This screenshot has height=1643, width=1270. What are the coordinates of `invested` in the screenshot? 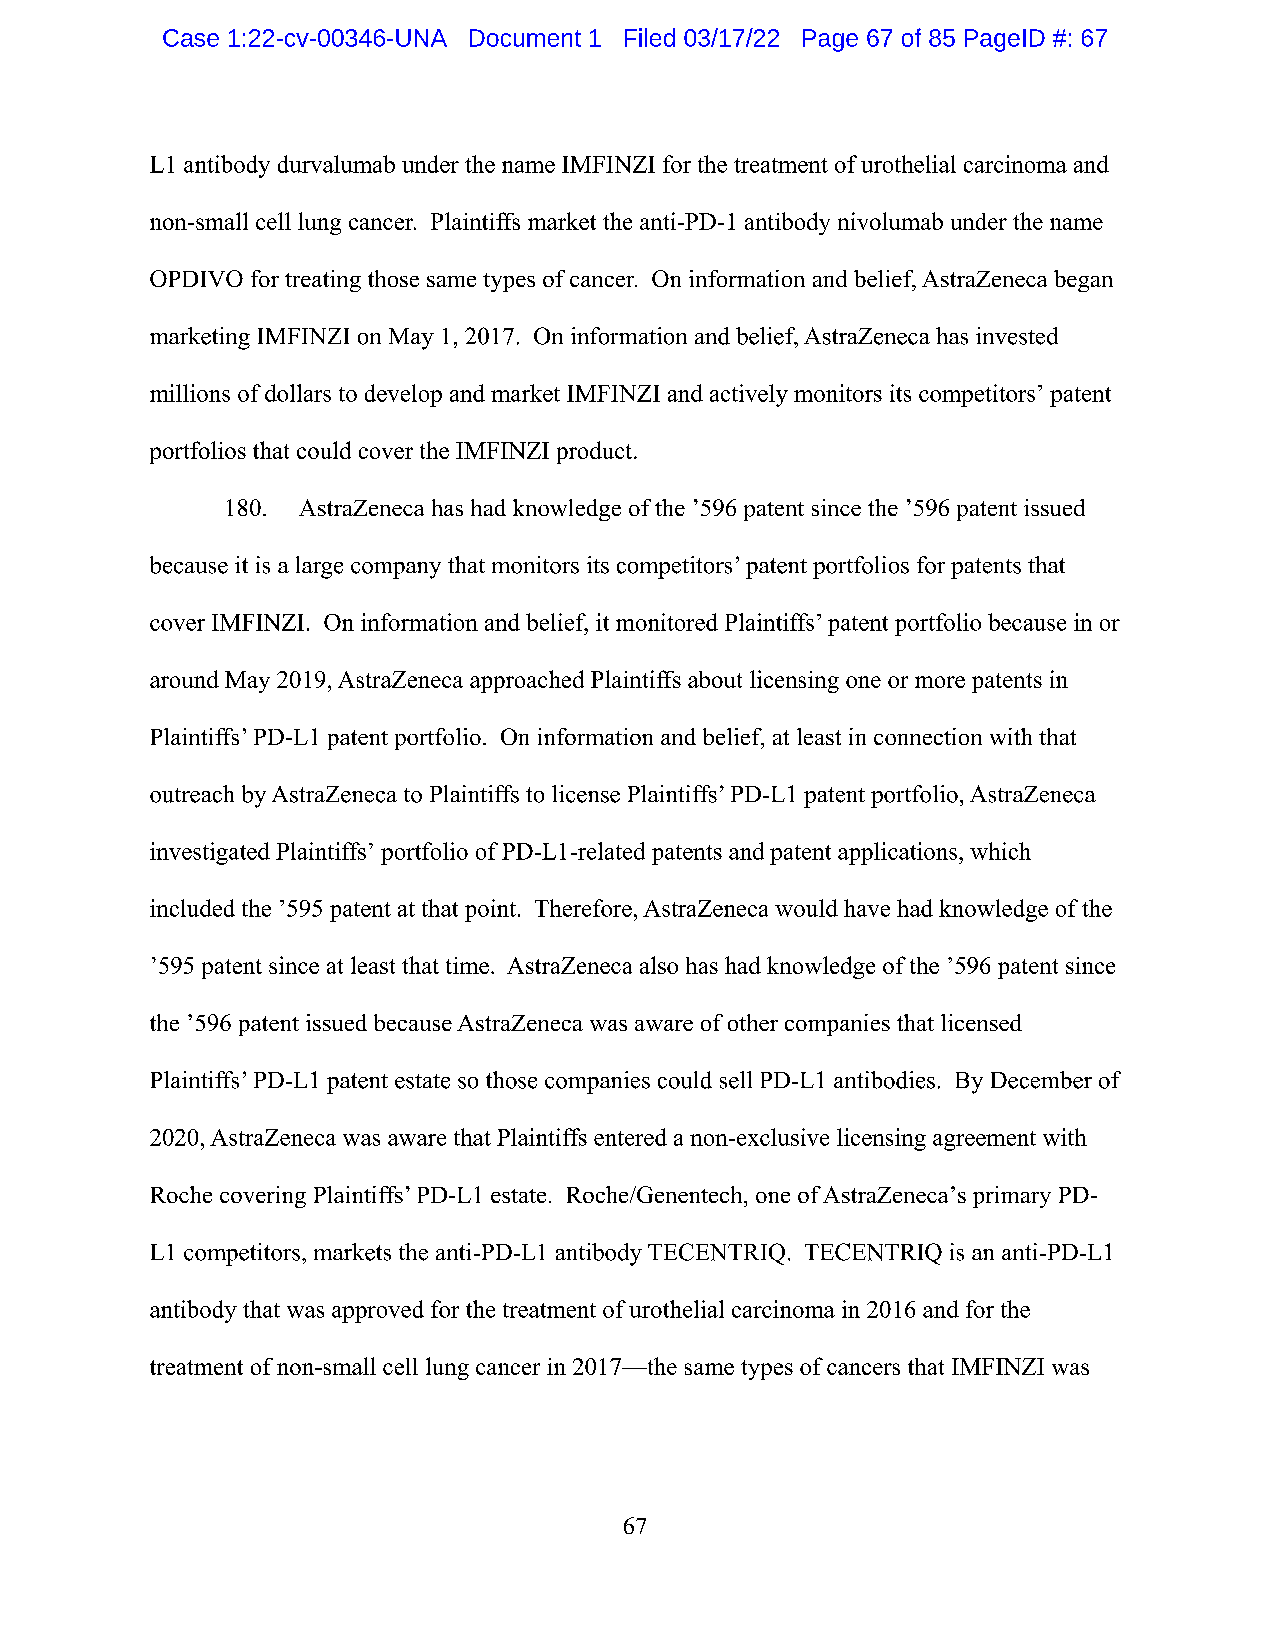 It's located at (1017, 336).
